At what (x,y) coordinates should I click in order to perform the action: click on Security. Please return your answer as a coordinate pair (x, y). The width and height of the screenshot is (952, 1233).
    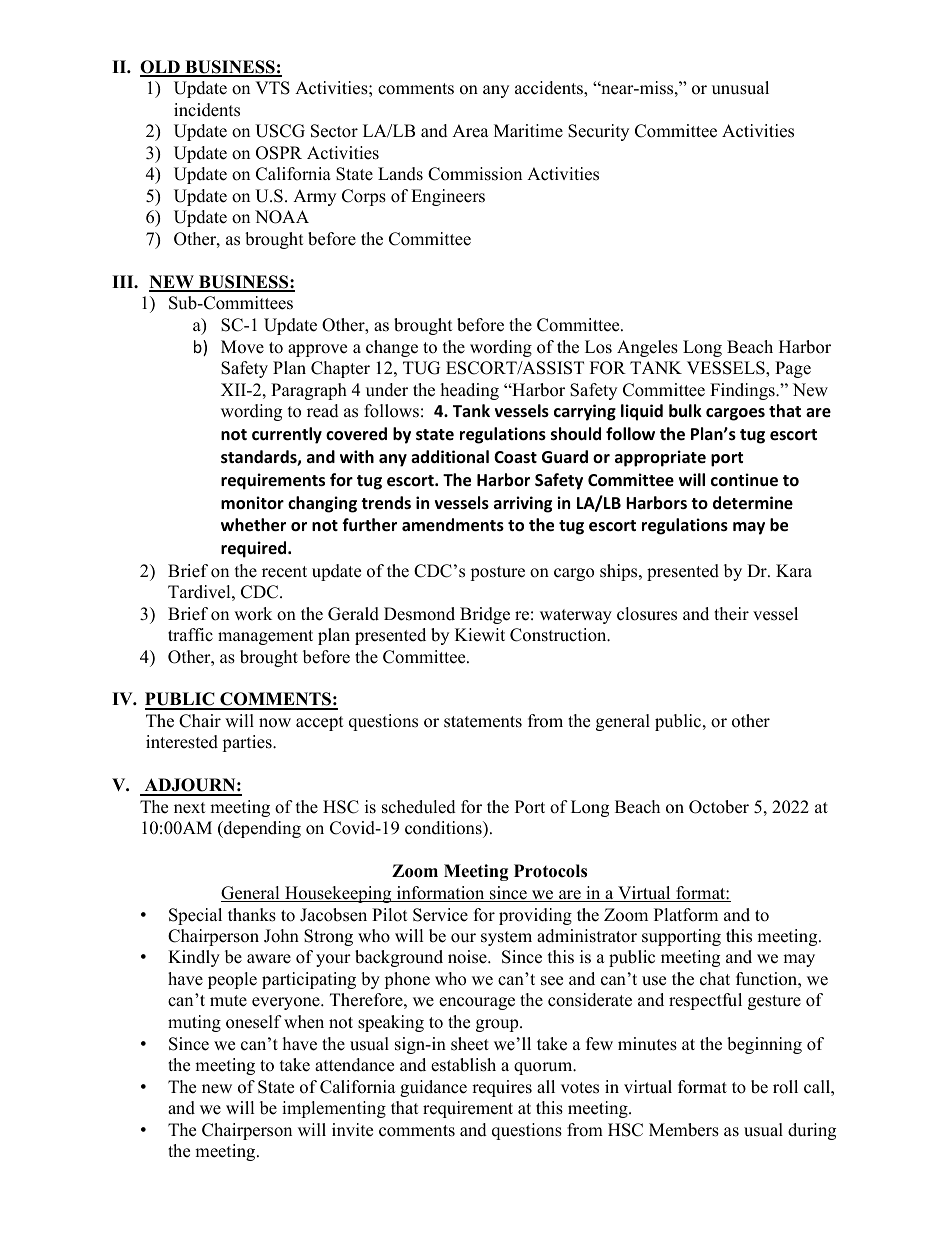
    Looking at the image, I should click on (598, 132).
